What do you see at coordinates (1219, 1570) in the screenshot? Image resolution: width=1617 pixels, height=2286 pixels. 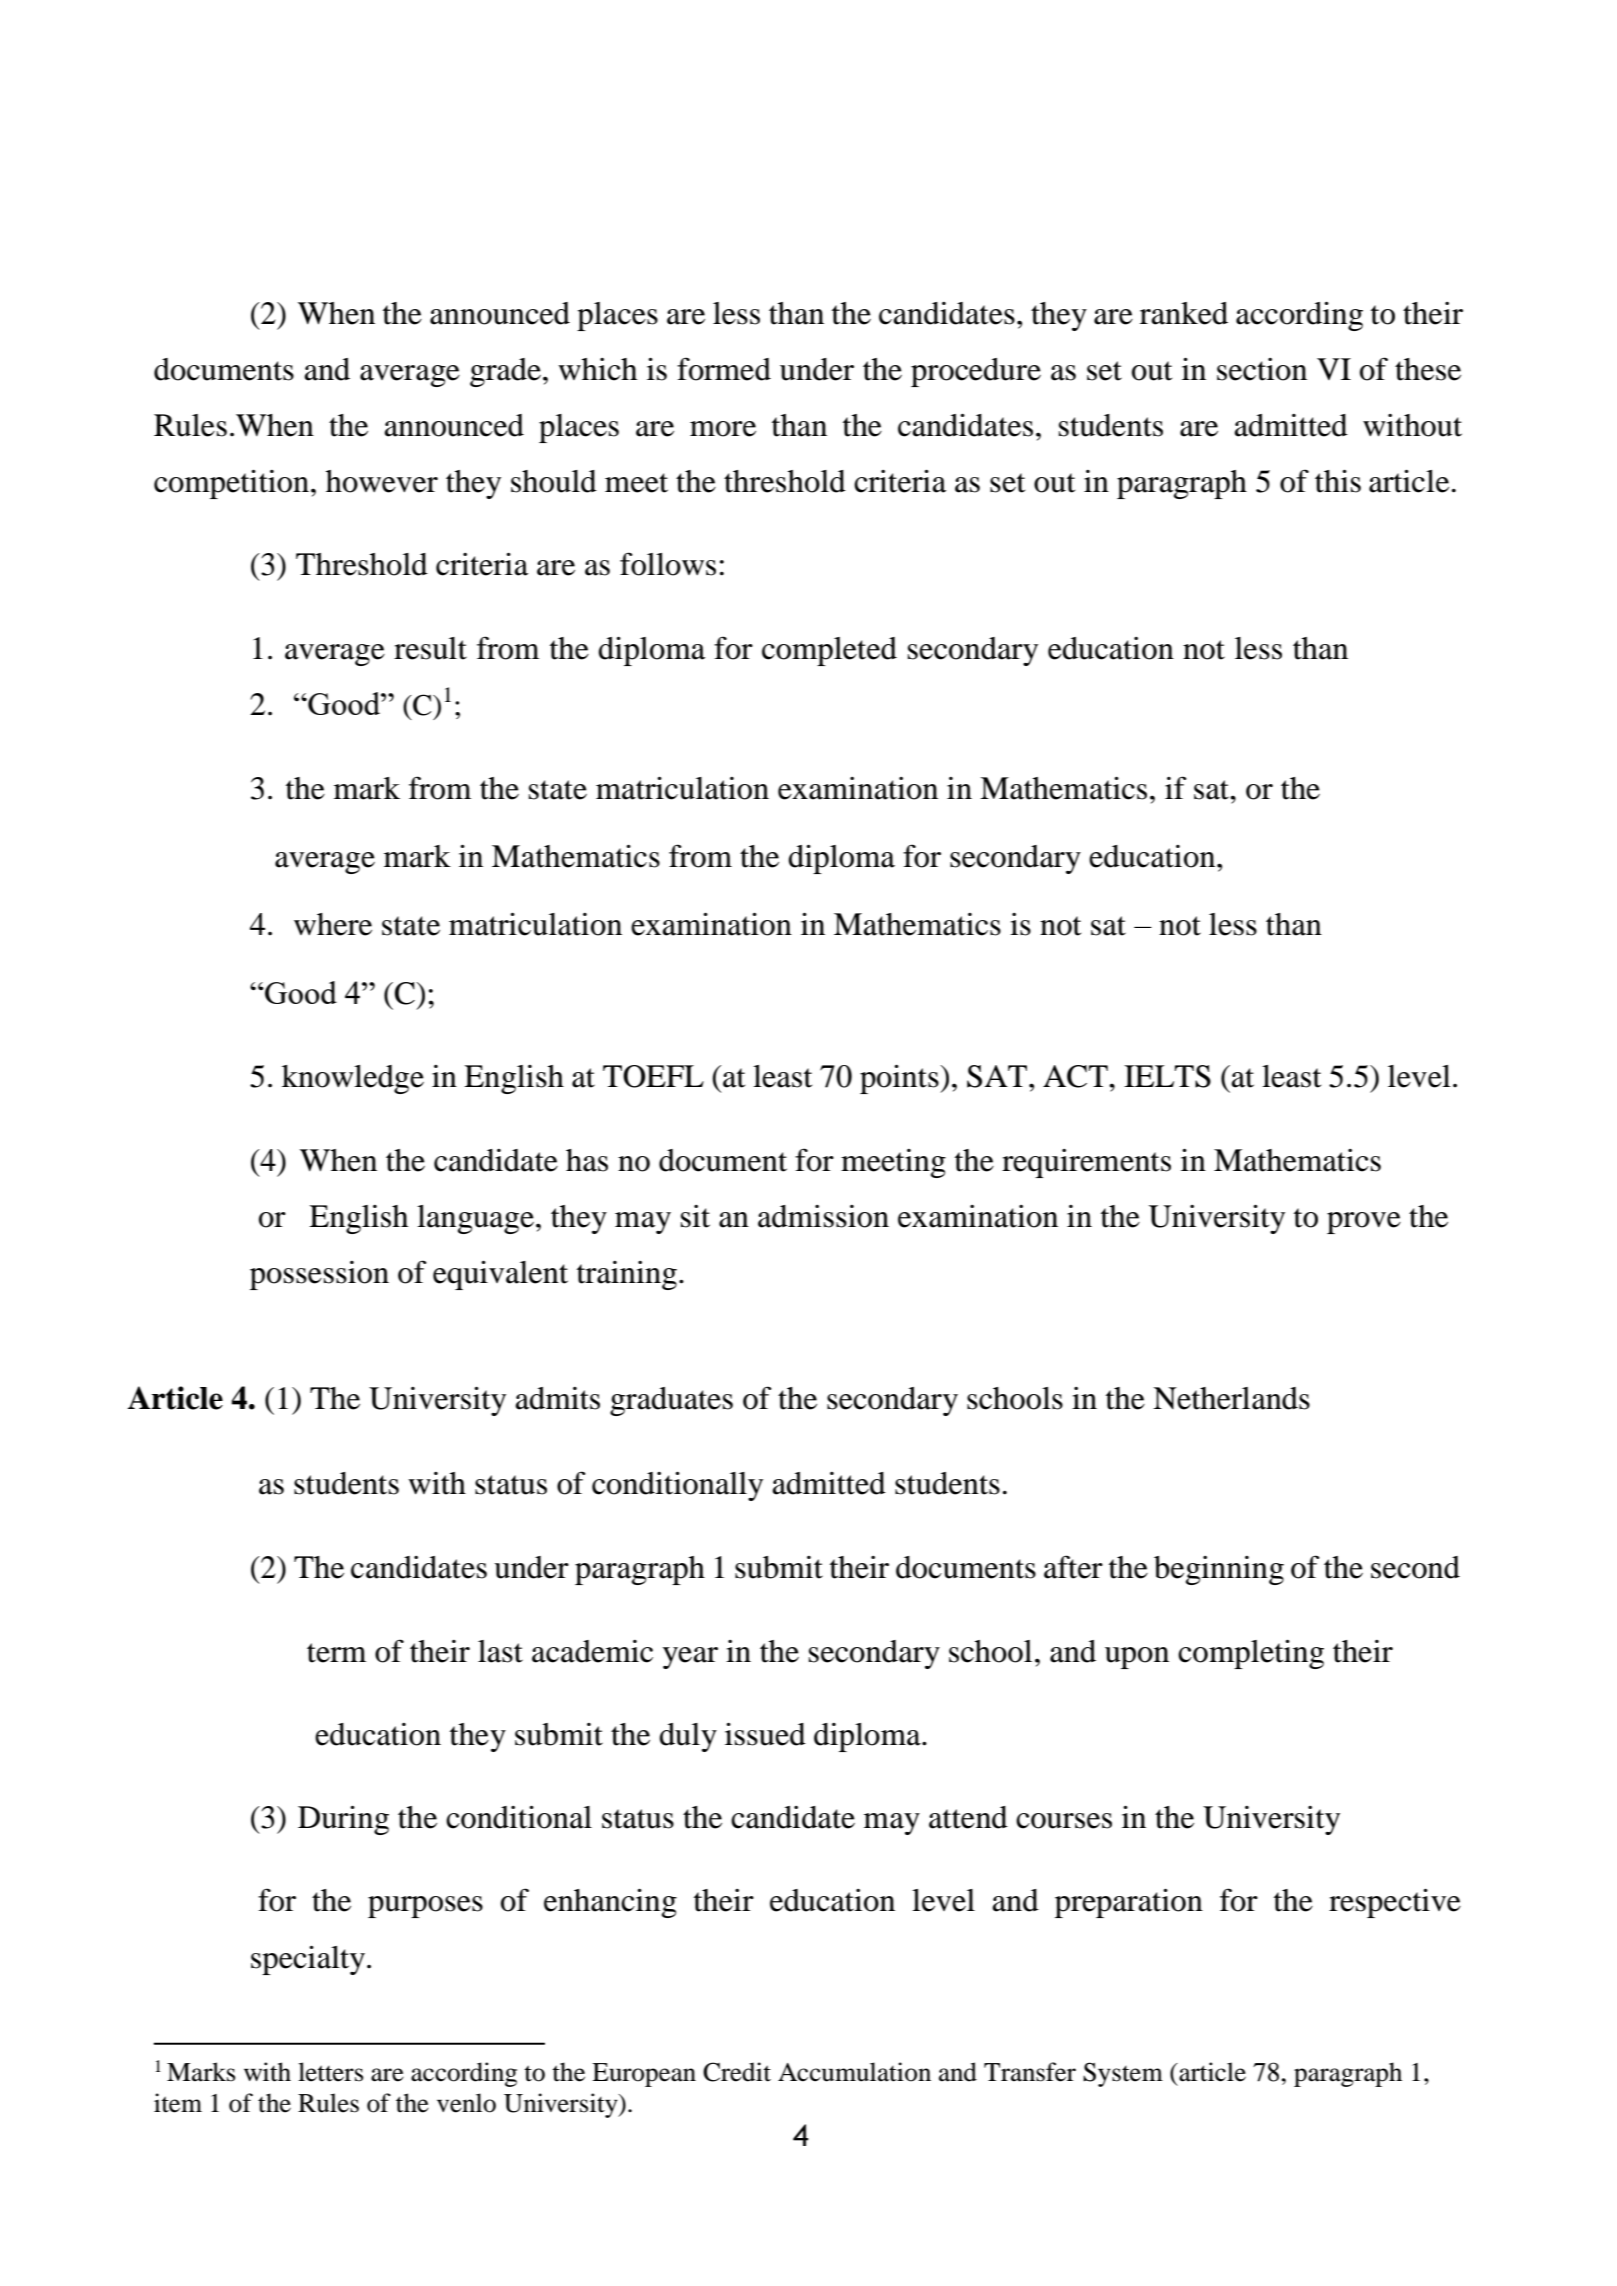 I see `beginning` at bounding box center [1219, 1570].
